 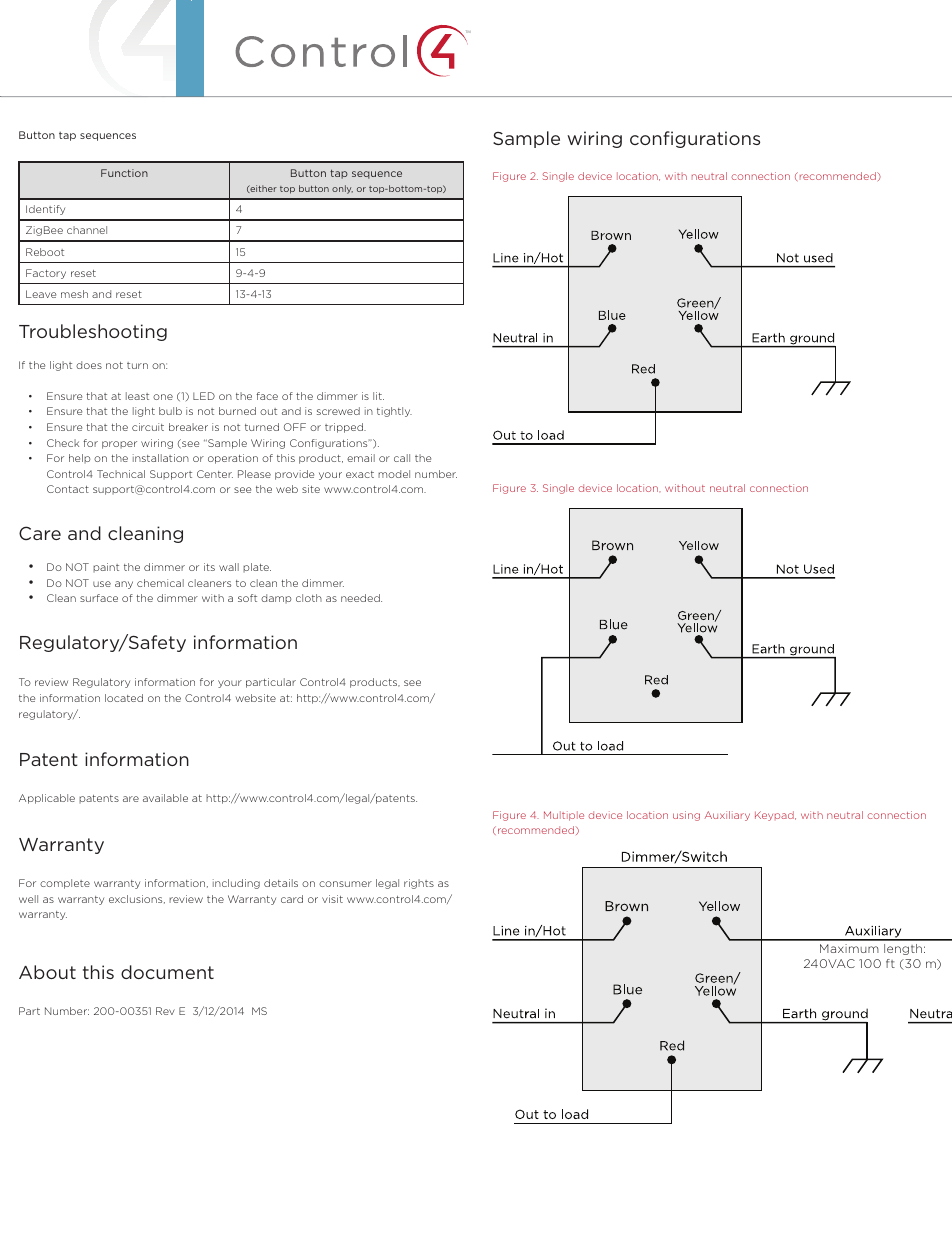 I want to click on located, so click(x=124, y=698).
